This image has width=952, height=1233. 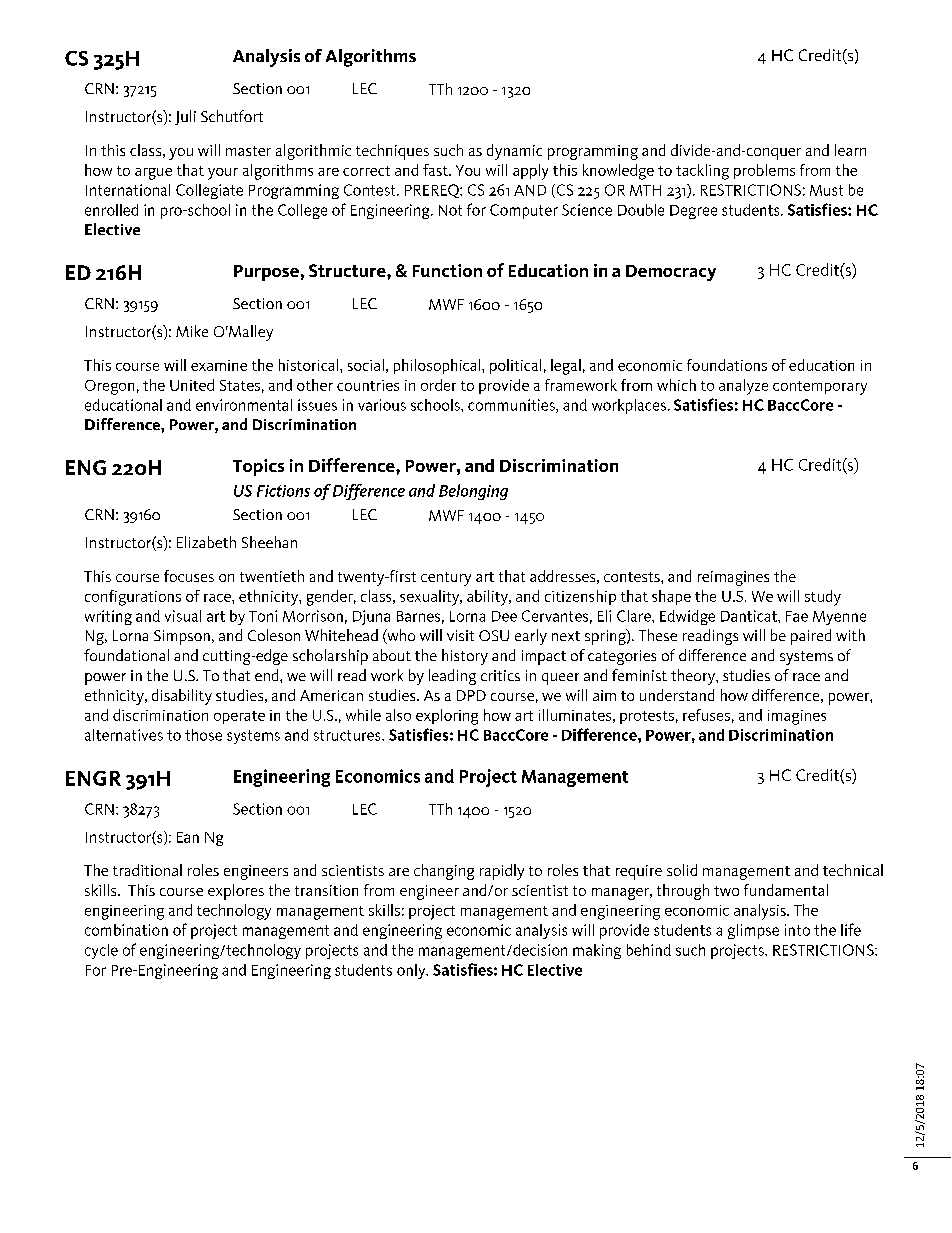 I want to click on analyze, so click(x=743, y=387).
